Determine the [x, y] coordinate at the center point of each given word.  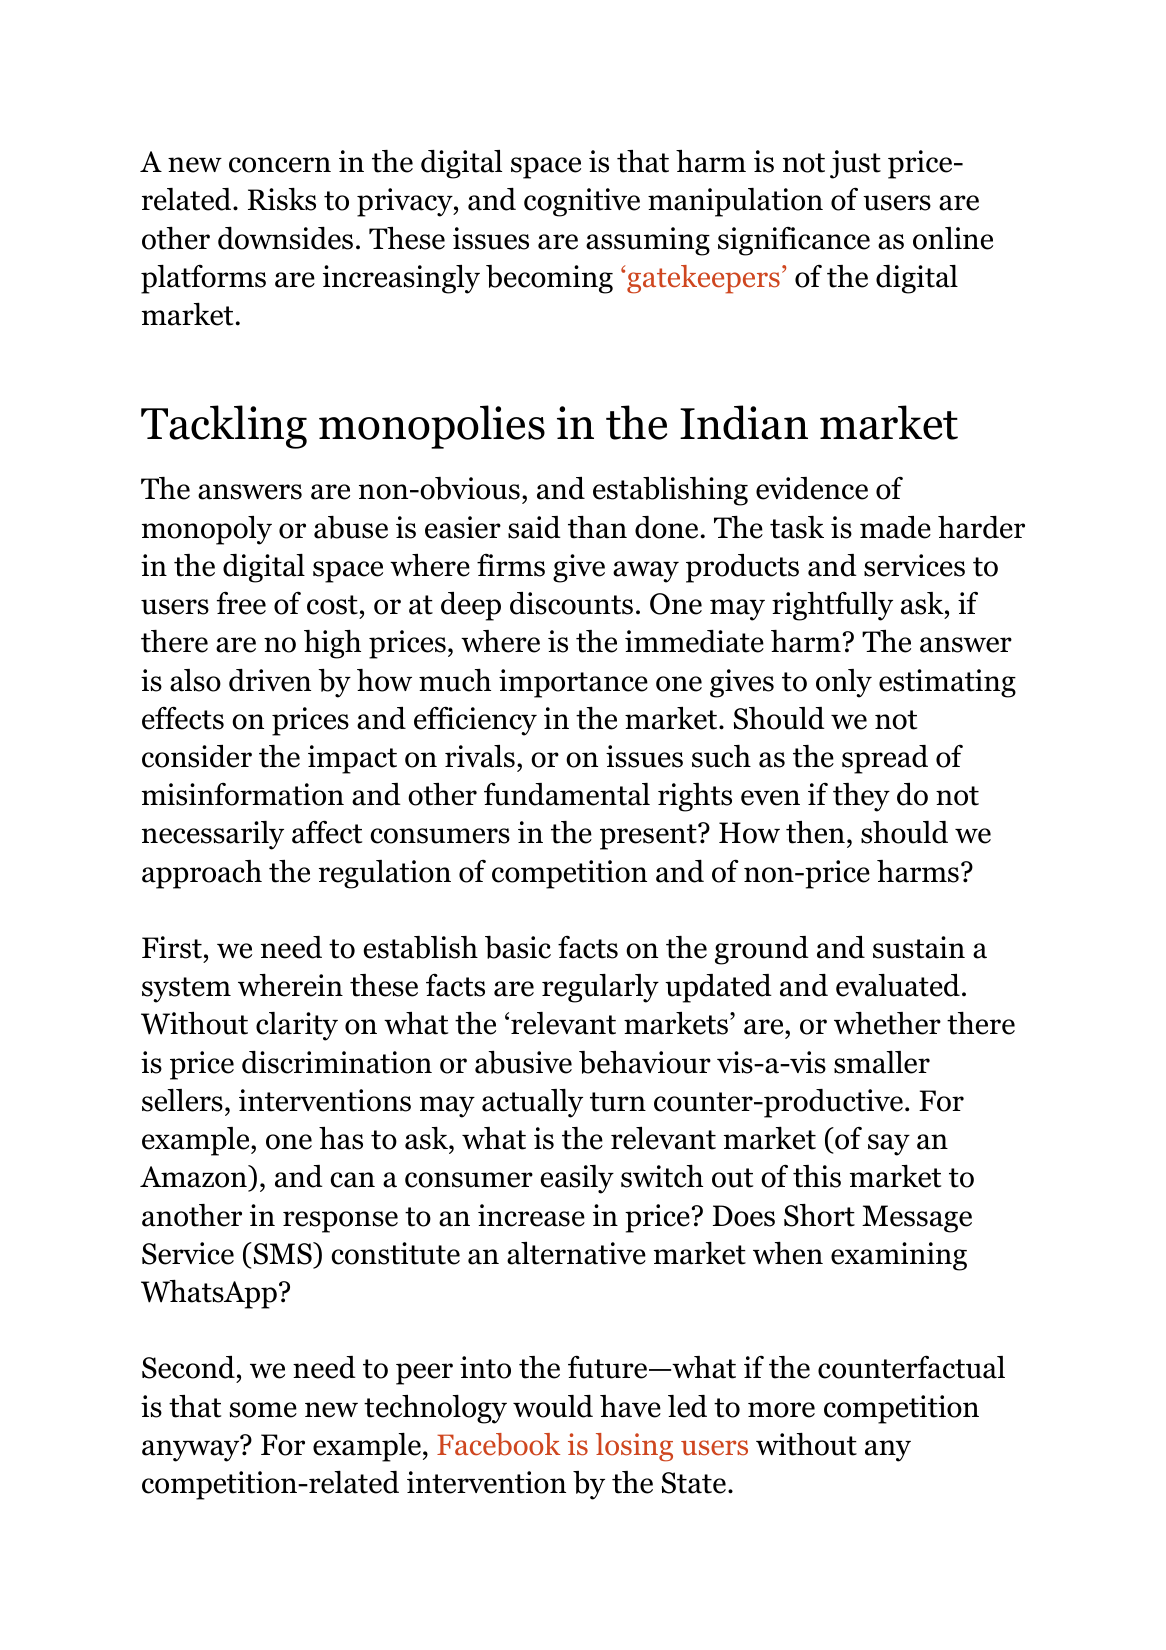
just [855, 164]
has [341, 1138]
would [553, 1406]
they [861, 797]
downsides [285, 238]
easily [577, 1179]
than [597, 527]
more [781, 1410]
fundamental [567, 794]
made [895, 527]
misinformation [243, 794]
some [263, 1410]
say [889, 1145]
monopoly [207, 530]
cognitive [582, 202]
